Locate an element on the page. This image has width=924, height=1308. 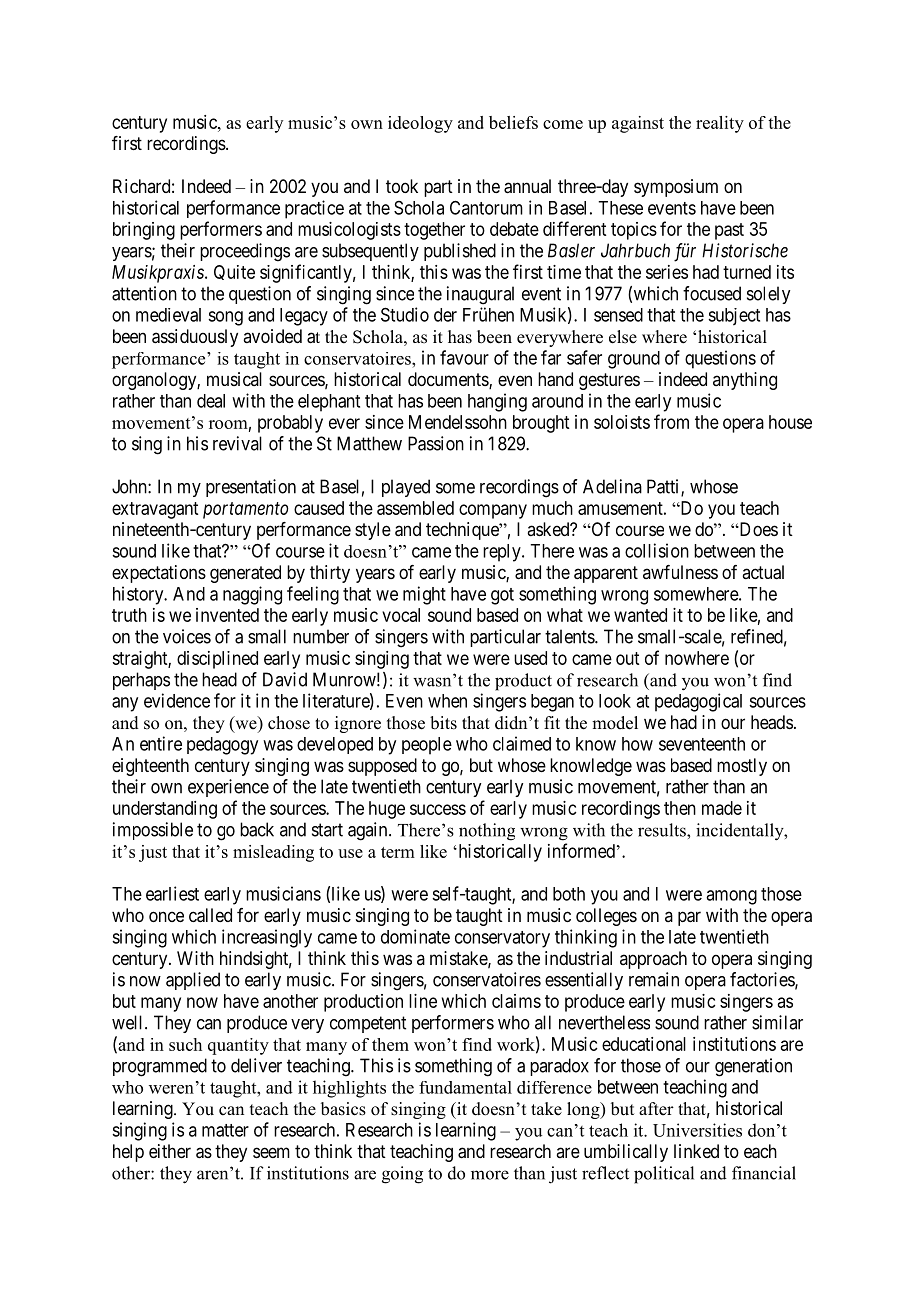
Patti is located at coordinates (664, 487).
